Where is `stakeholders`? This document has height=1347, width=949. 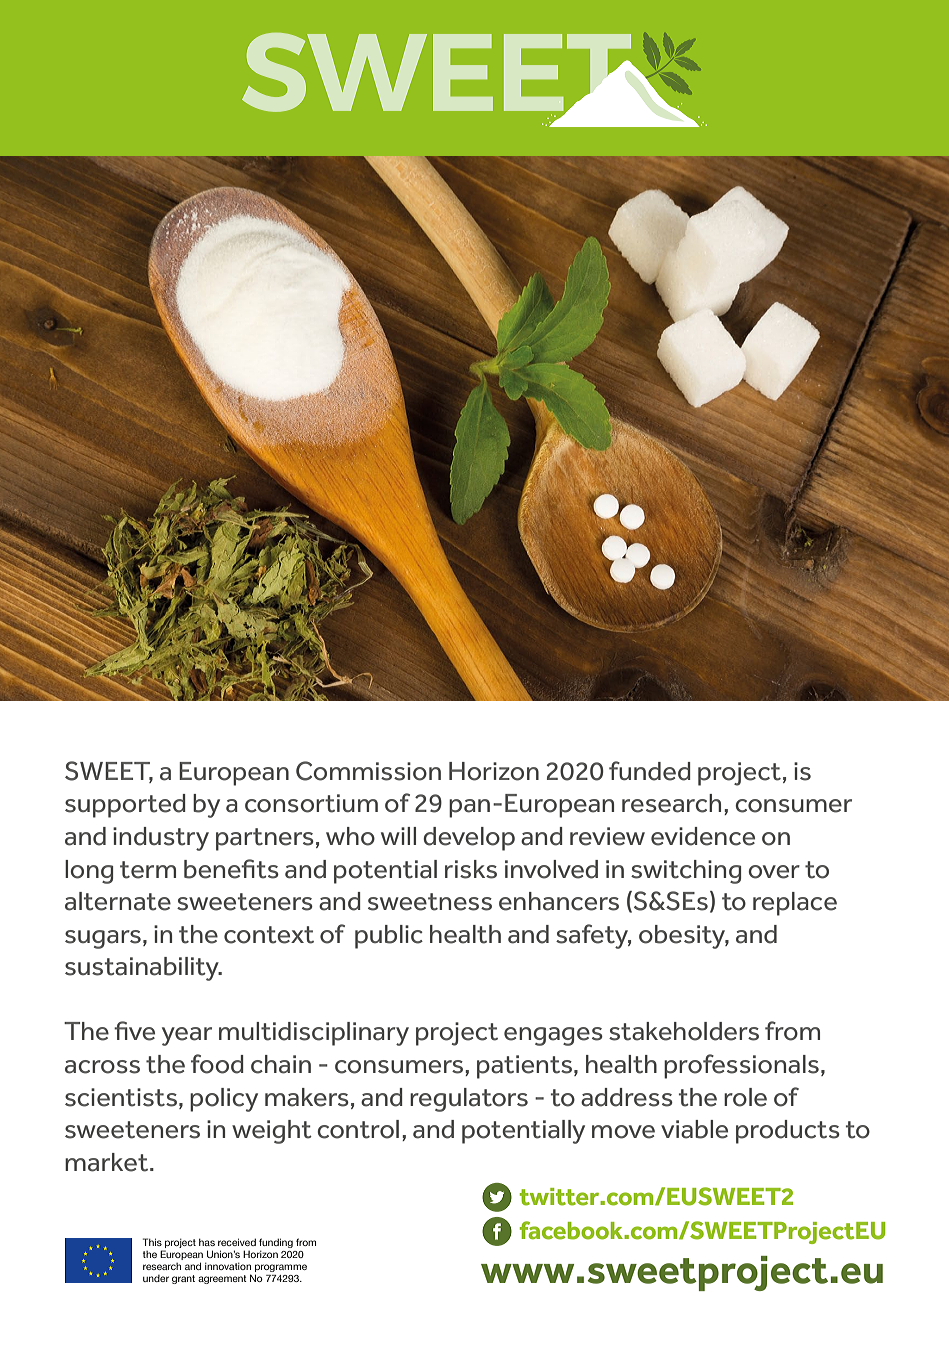
stakeholders is located at coordinates (684, 1031).
